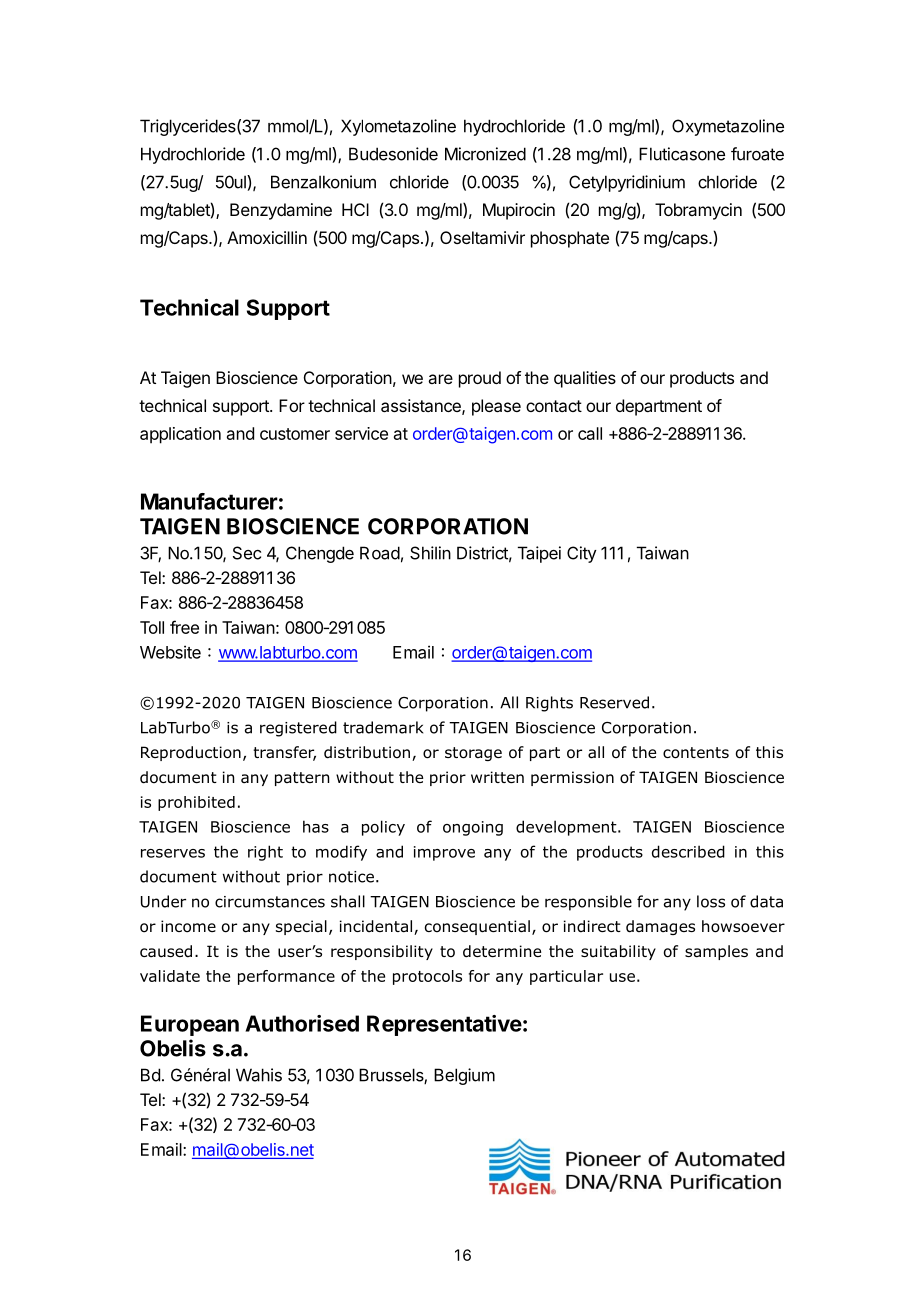  Describe the element at coordinates (682, 154) in the image. I see `Fluticasone` at that location.
